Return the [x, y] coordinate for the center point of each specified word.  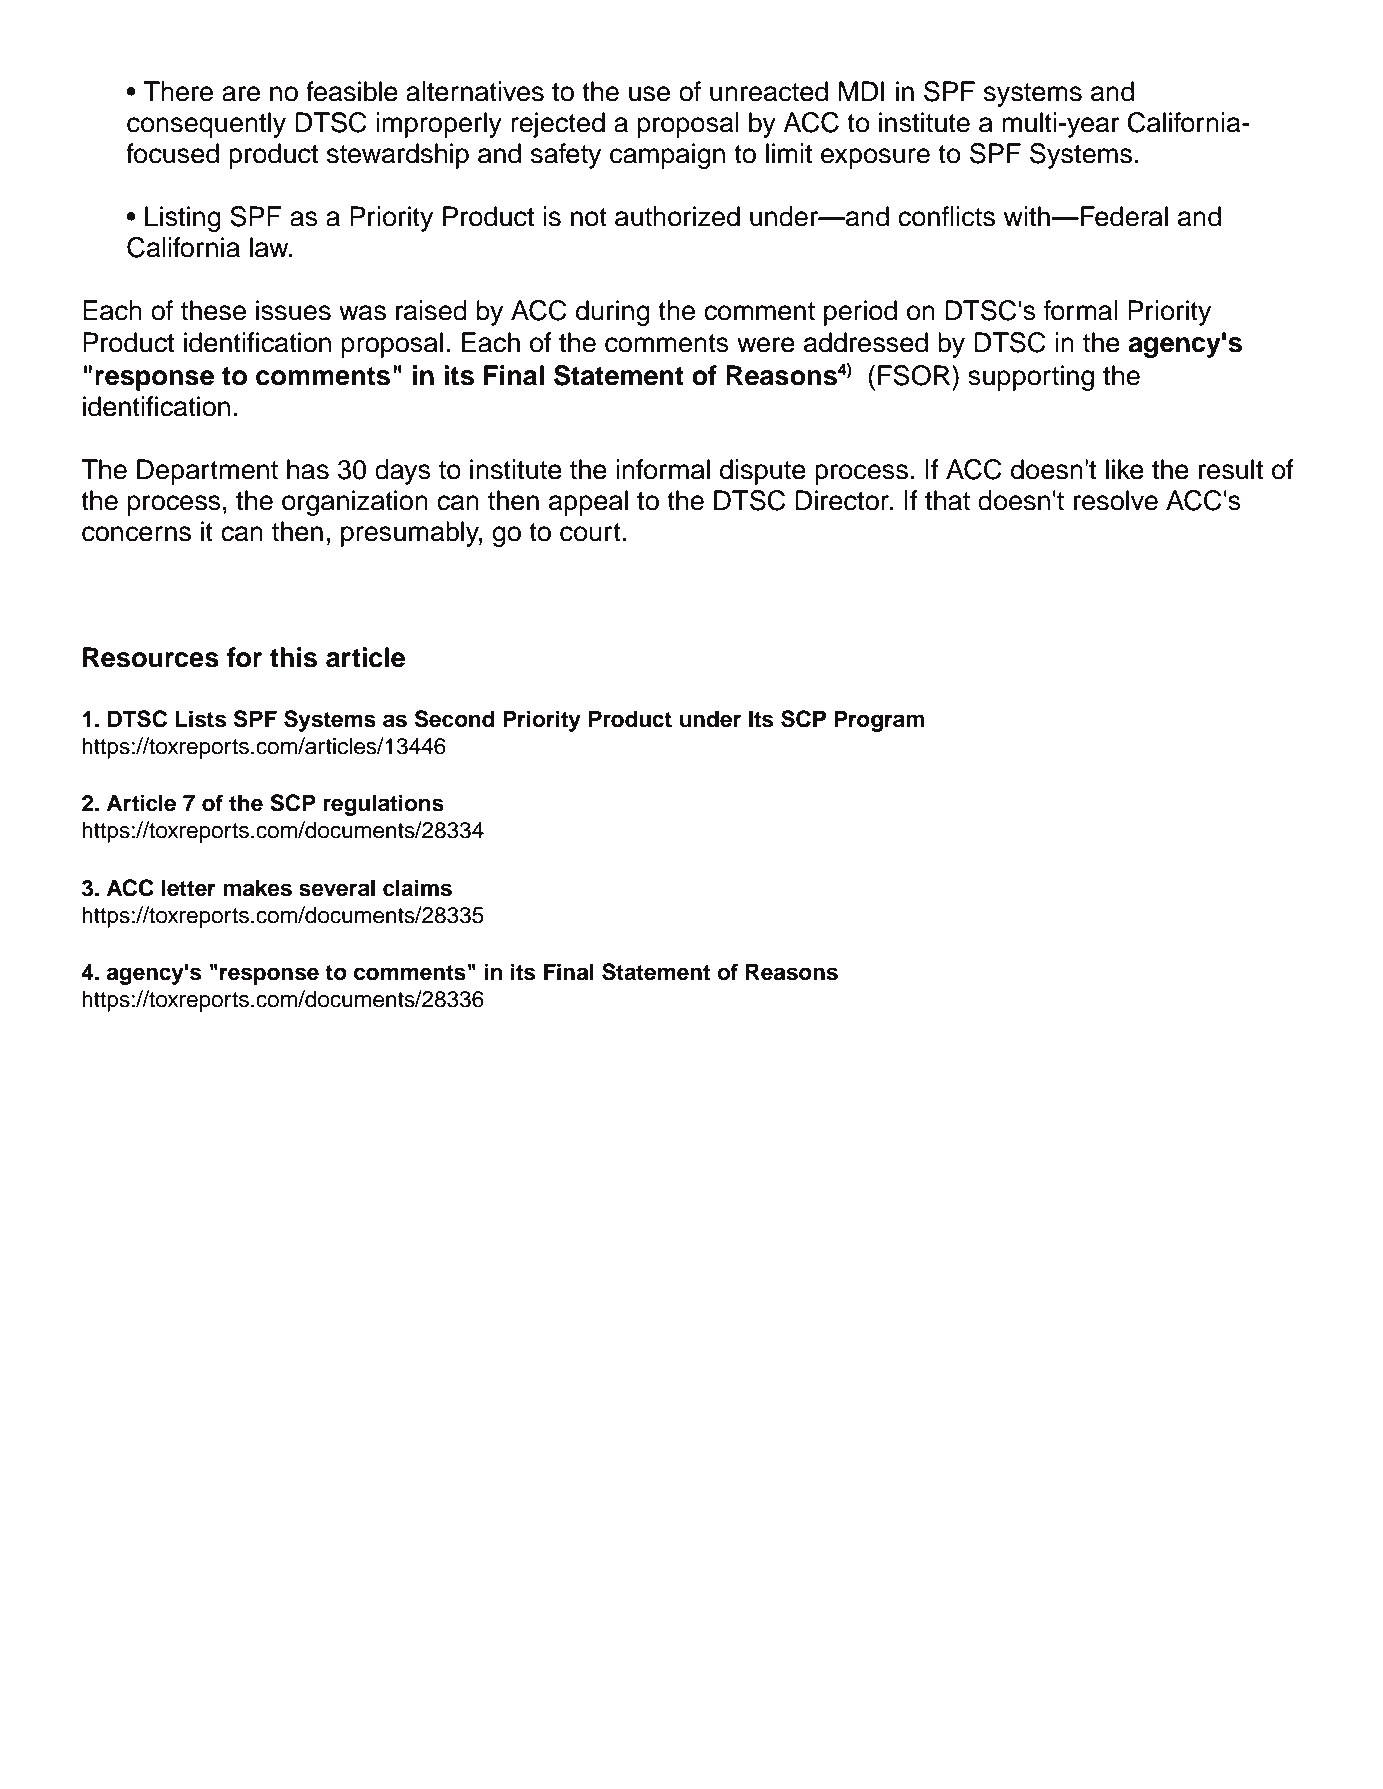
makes [257, 888]
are [241, 94]
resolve [1116, 500]
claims [417, 888]
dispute [763, 472]
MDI [862, 91]
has [308, 469]
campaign [667, 156]
